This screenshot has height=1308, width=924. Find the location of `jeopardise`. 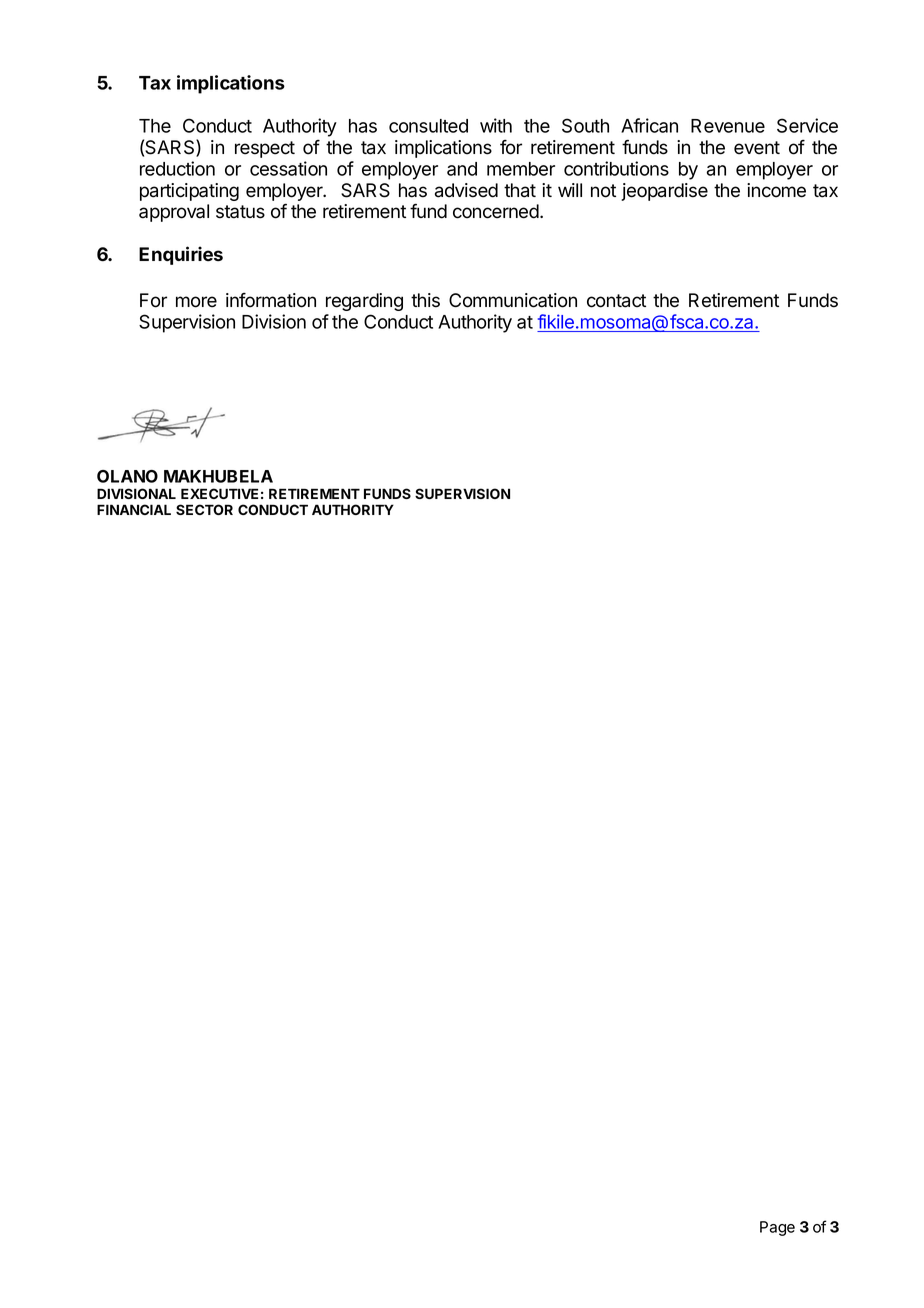

jeopardise is located at coordinates (664, 192).
